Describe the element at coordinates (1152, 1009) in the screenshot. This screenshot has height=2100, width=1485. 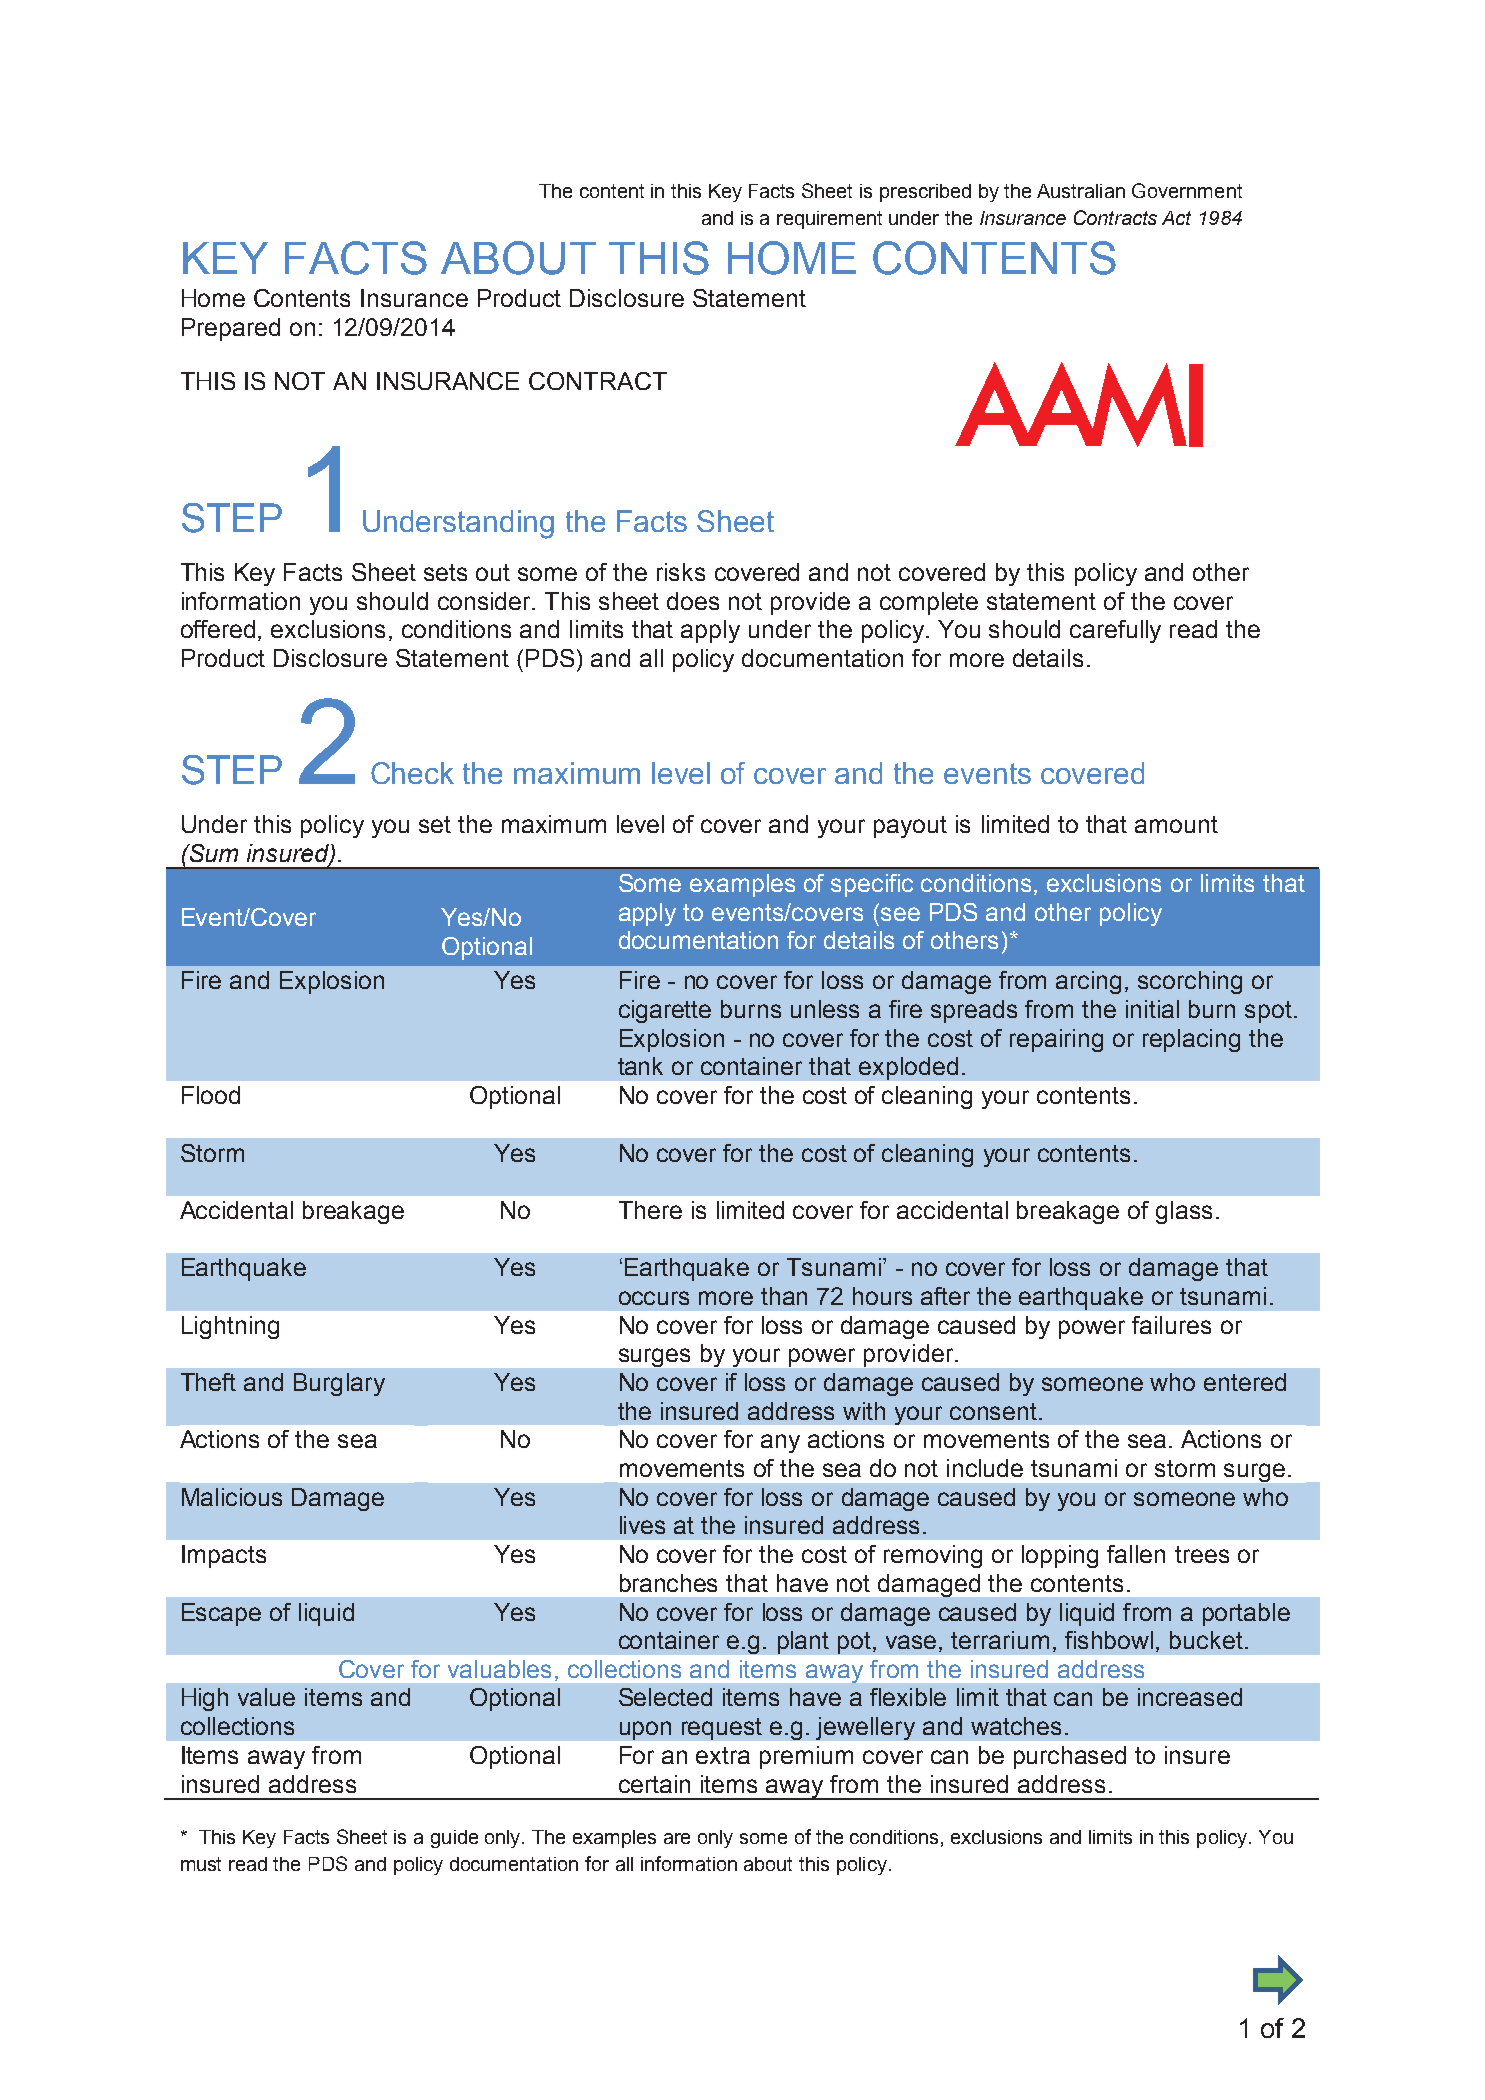
I see `initial` at that location.
